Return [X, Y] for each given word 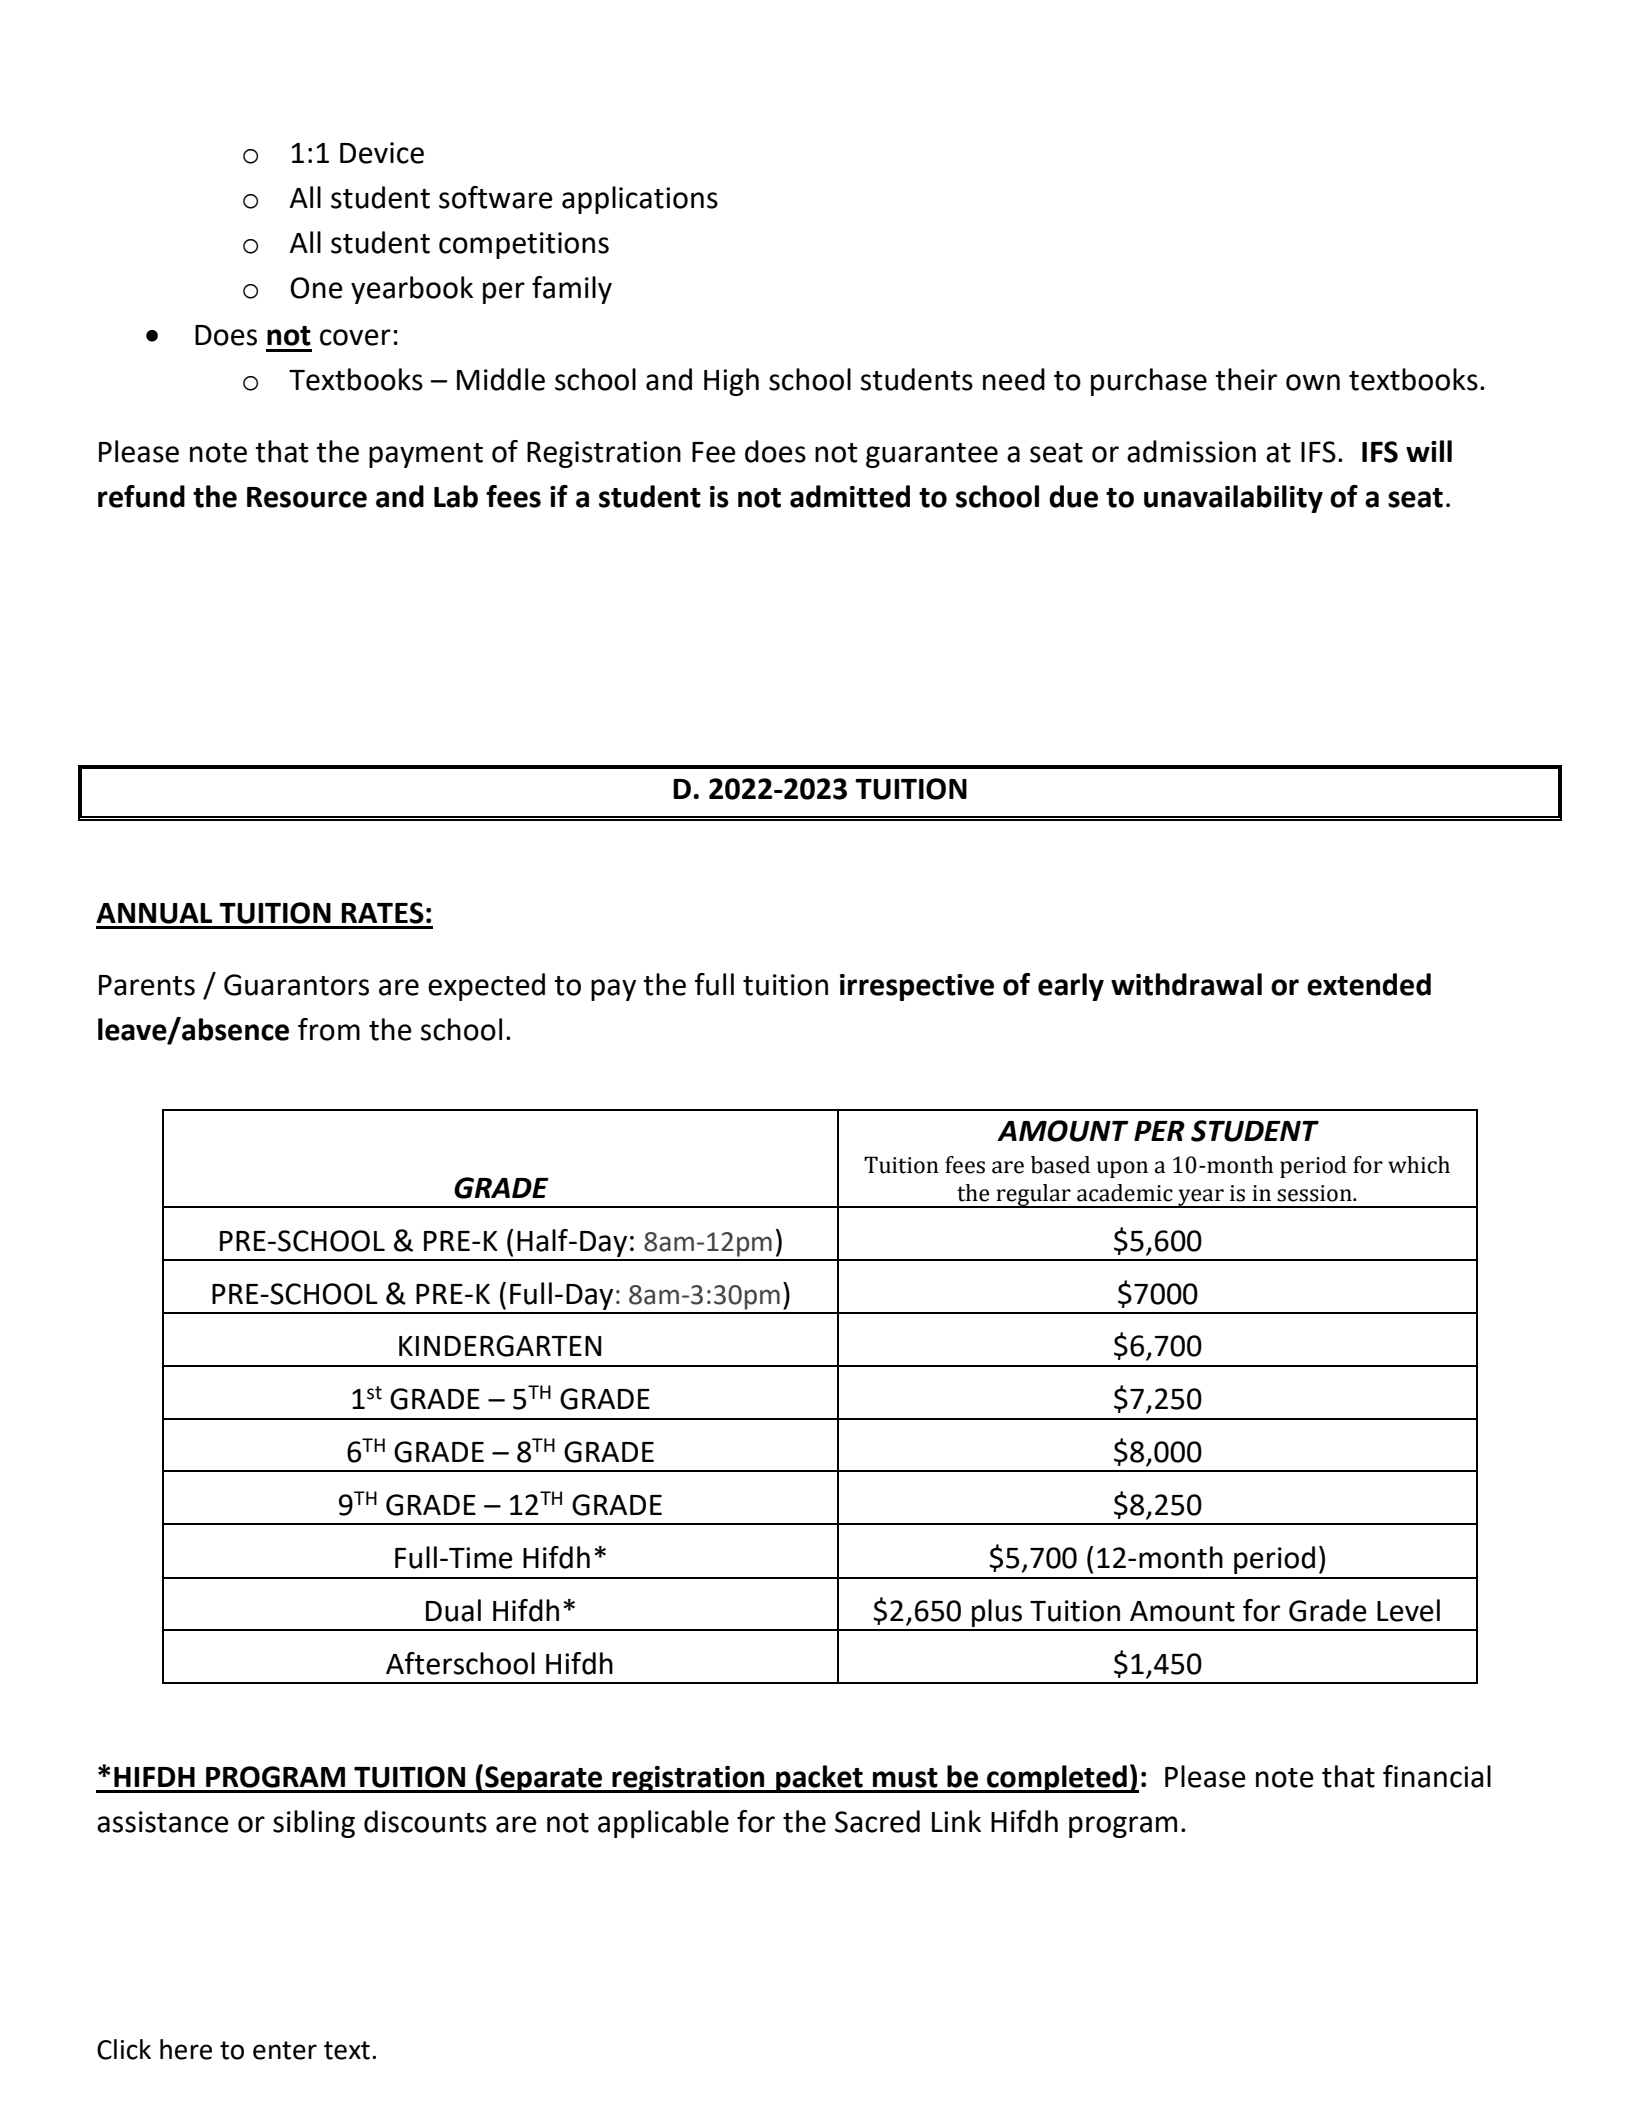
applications [640, 200]
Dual [453, 1610]
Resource [307, 497]
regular [1033, 1196]
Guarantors [296, 985]
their [1246, 379]
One [316, 288]
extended [1369, 984]
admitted [850, 496]
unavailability [1233, 499]
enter [285, 2050]
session [1315, 1193]
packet [819, 1779]
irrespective [917, 987]
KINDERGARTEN [500, 1346]
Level [1408, 1610]
